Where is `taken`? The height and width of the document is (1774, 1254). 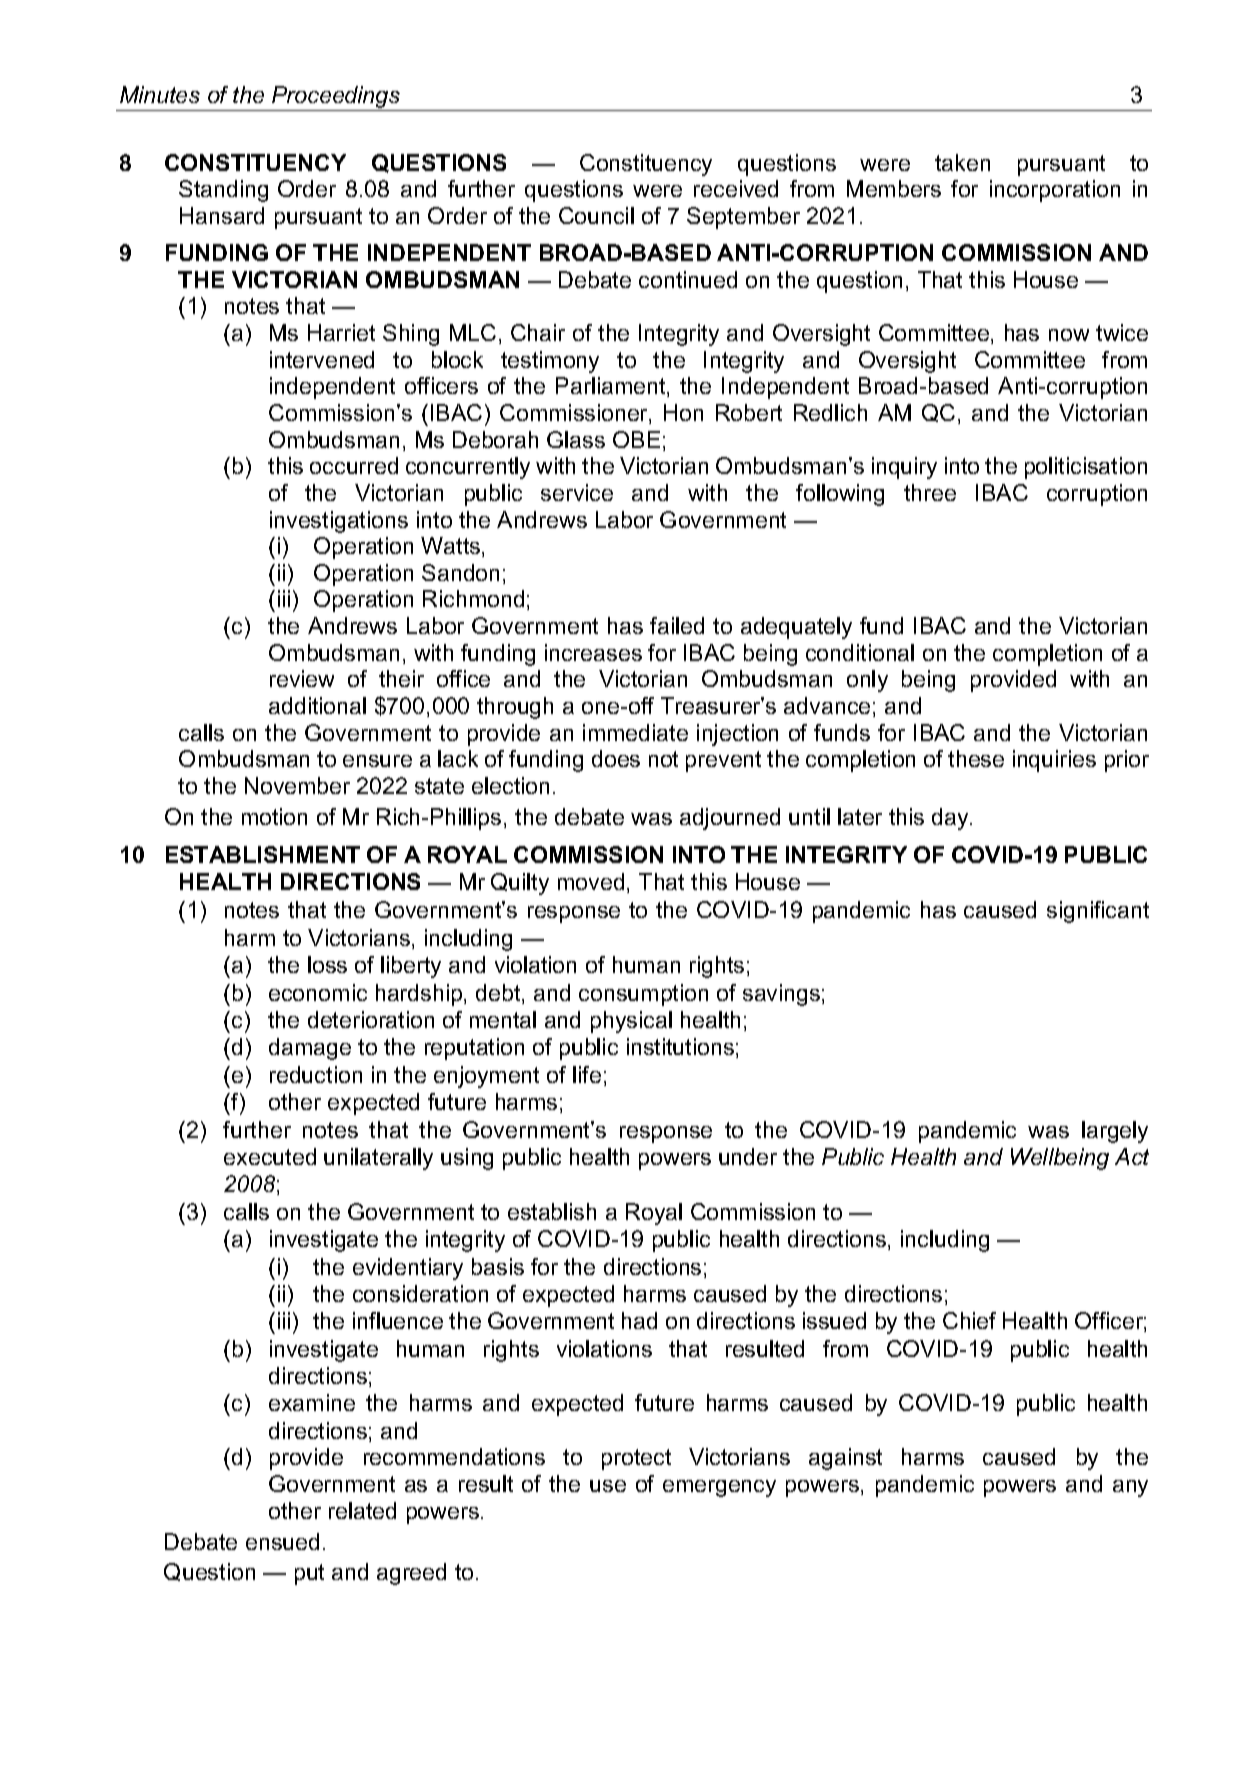
taken is located at coordinates (962, 162).
